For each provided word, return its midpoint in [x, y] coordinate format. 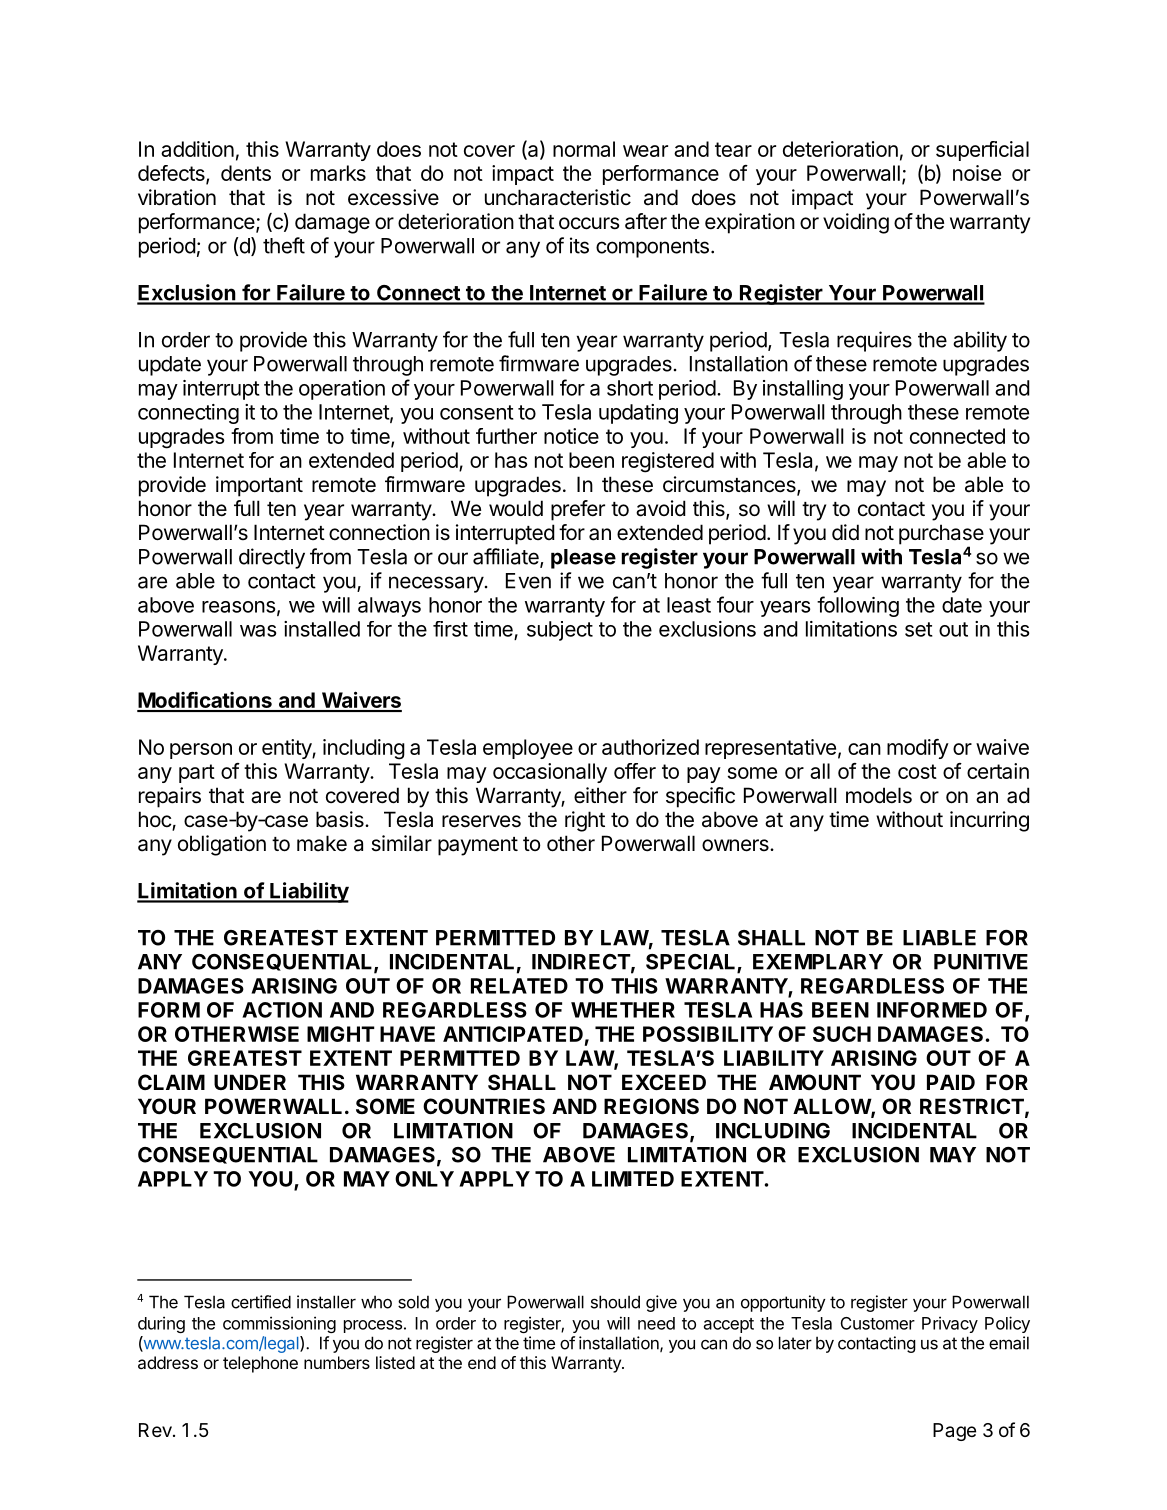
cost [917, 771]
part [197, 773]
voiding [856, 223]
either [600, 795]
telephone [260, 1364]
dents [246, 173]
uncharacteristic [558, 197]
